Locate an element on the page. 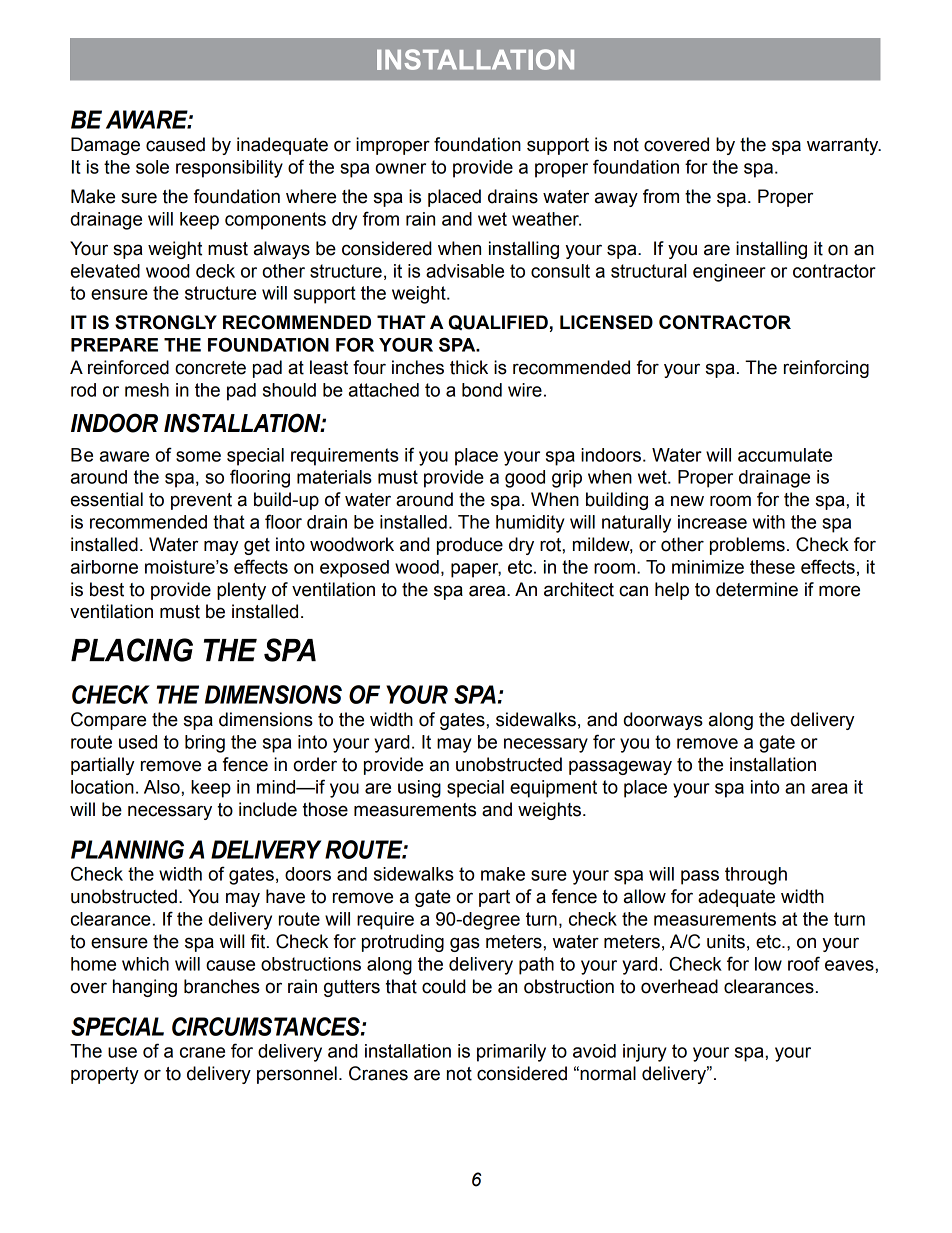 This image has height=1233, width=952. mesh is located at coordinates (147, 390).
